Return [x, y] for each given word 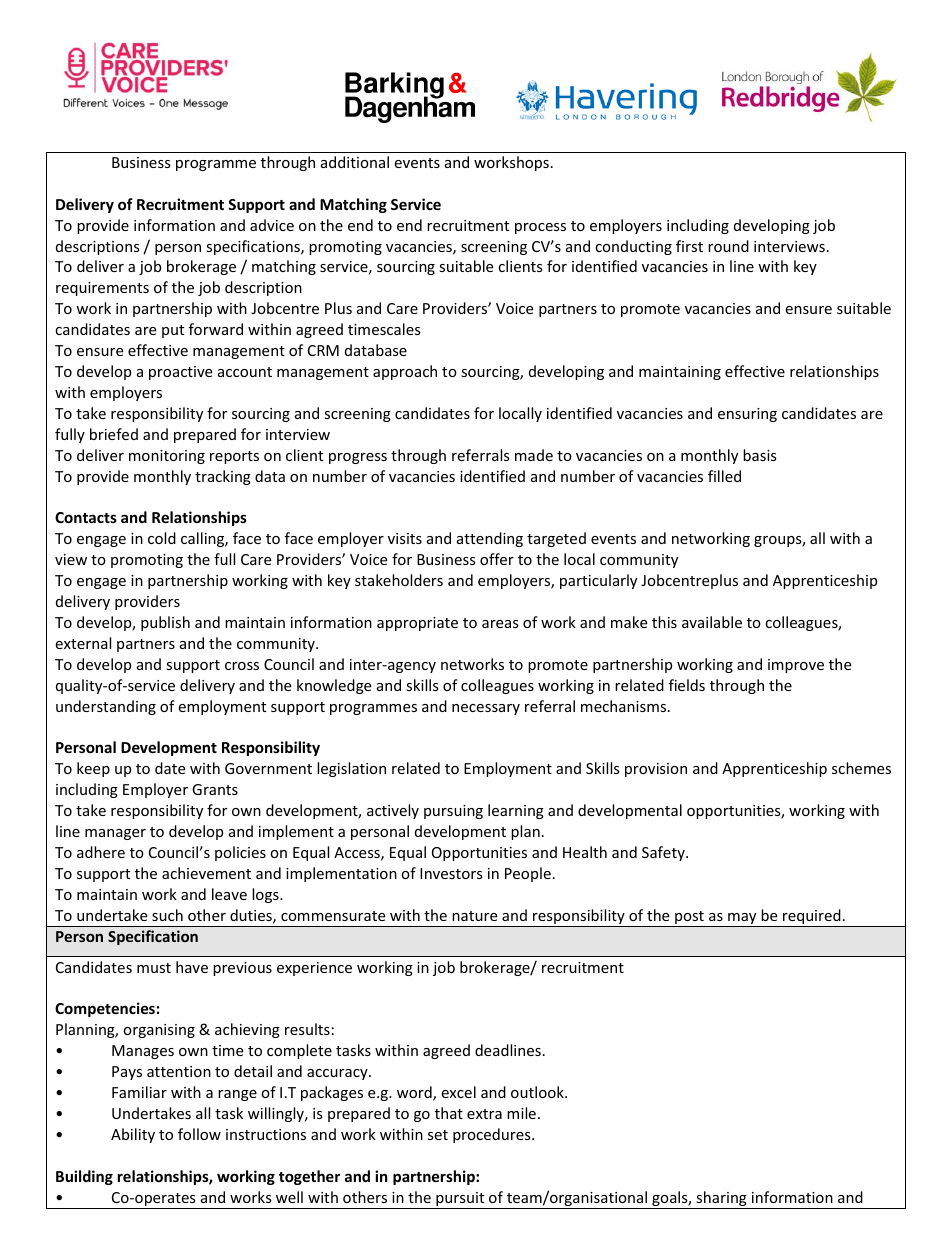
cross [242, 666]
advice [272, 225]
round [728, 246]
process [540, 228]
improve [796, 666]
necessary [486, 709]
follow [199, 1134]
